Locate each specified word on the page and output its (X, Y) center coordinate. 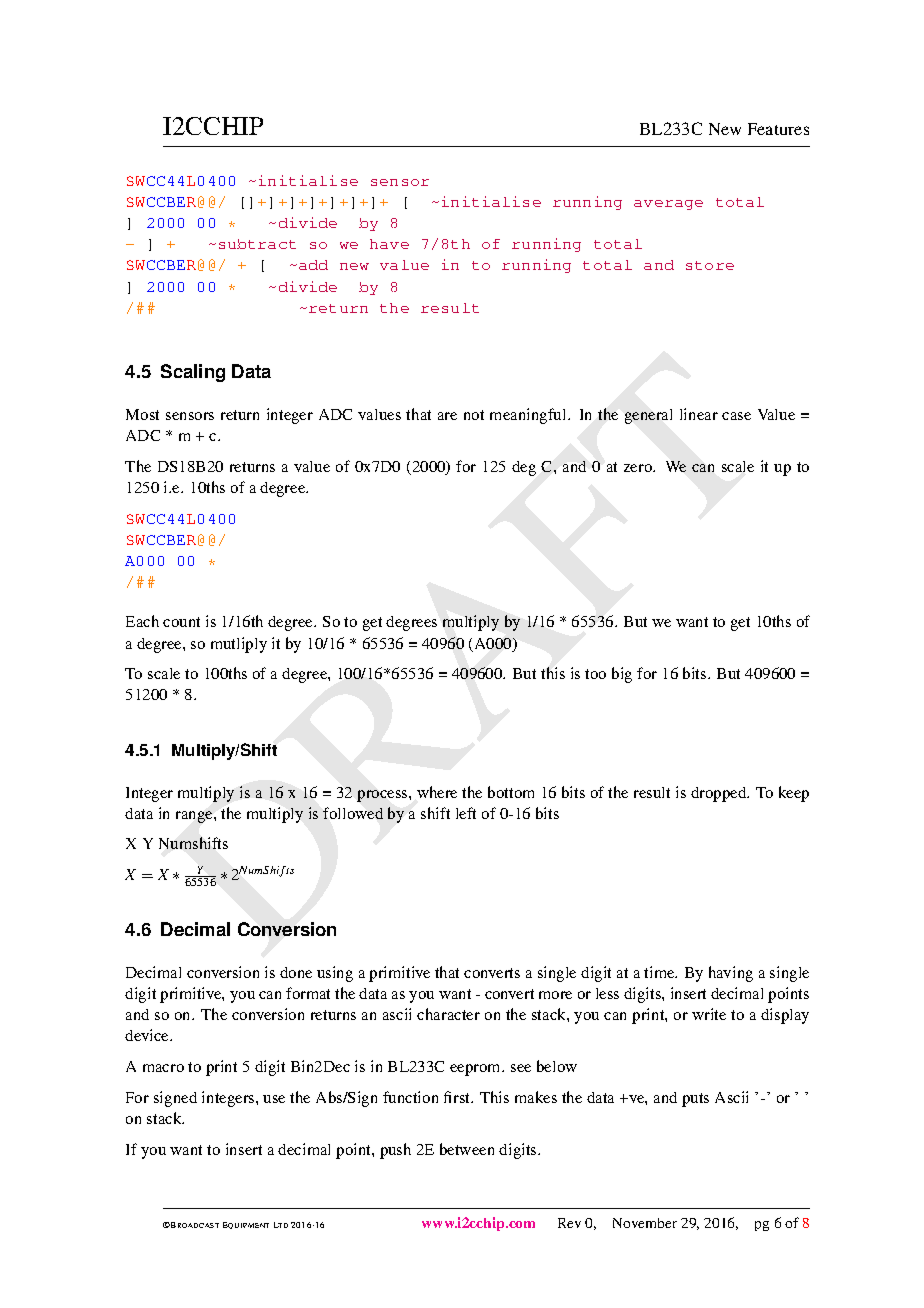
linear (699, 414)
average (668, 205)
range (195, 817)
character (448, 1014)
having (731, 974)
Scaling (193, 373)
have (389, 244)
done (296, 972)
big (622, 675)
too (595, 674)
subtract (257, 244)
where (437, 792)
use (274, 1099)
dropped (720, 794)
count (181, 622)
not (474, 415)
